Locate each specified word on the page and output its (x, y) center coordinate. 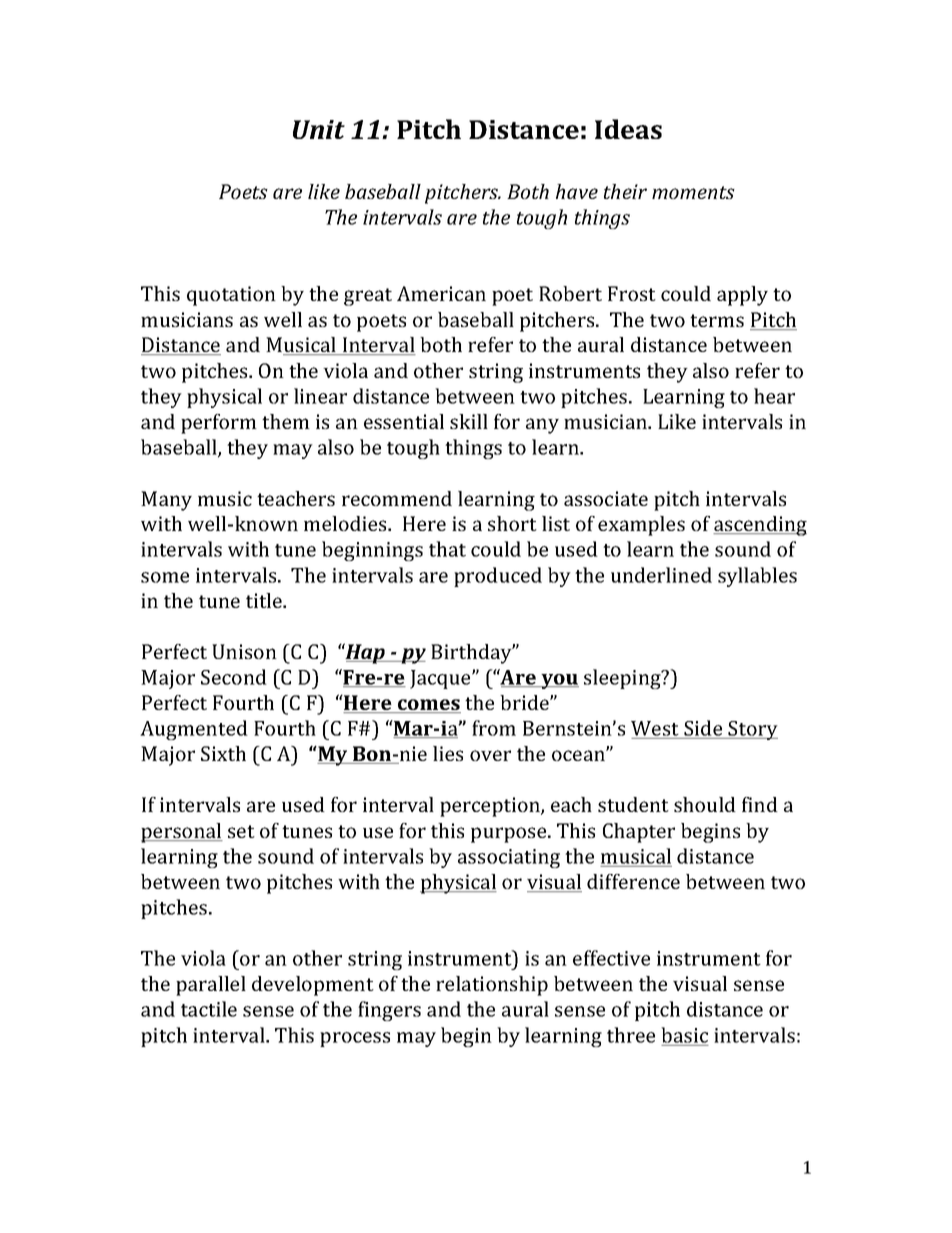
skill (469, 421)
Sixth (223, 753)
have (577, 191)
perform (219, 424)
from (494, 728)
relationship (492, 986)
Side (703, 728)
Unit (319, 129)
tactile (209, 1009)
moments (693, 192)
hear (774, 396)
